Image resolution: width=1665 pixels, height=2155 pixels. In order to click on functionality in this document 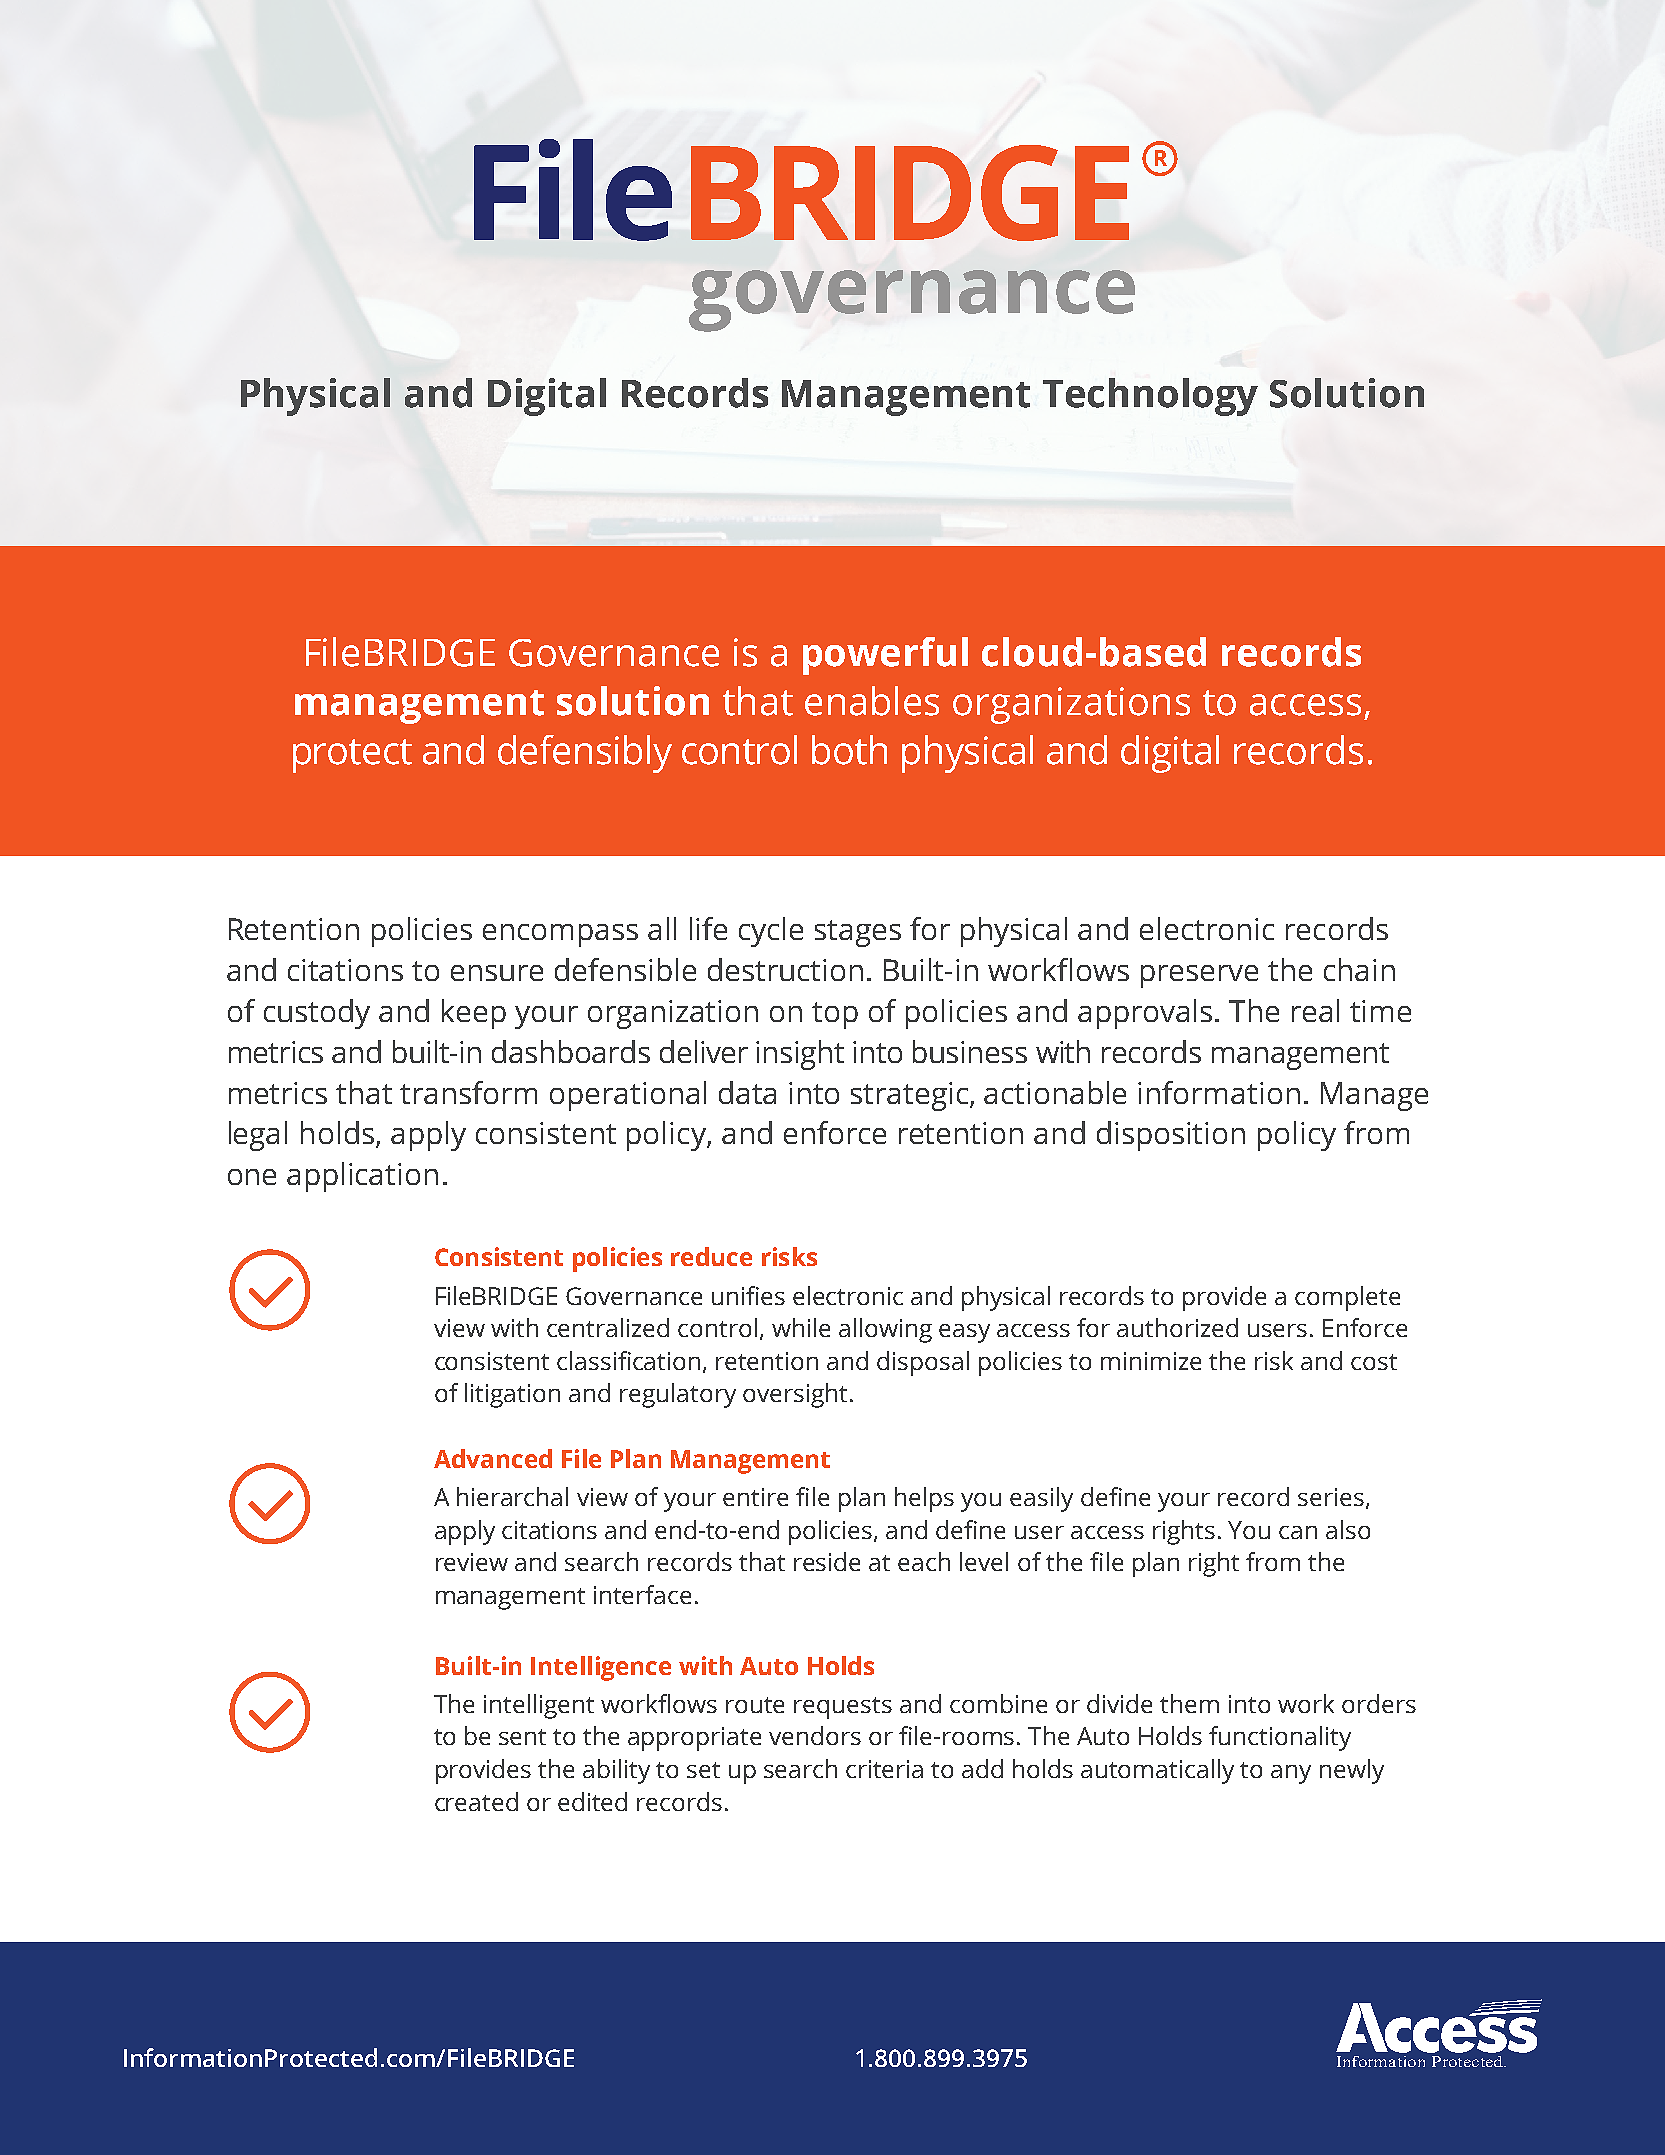, I will do `click(1280, 1738)`.
